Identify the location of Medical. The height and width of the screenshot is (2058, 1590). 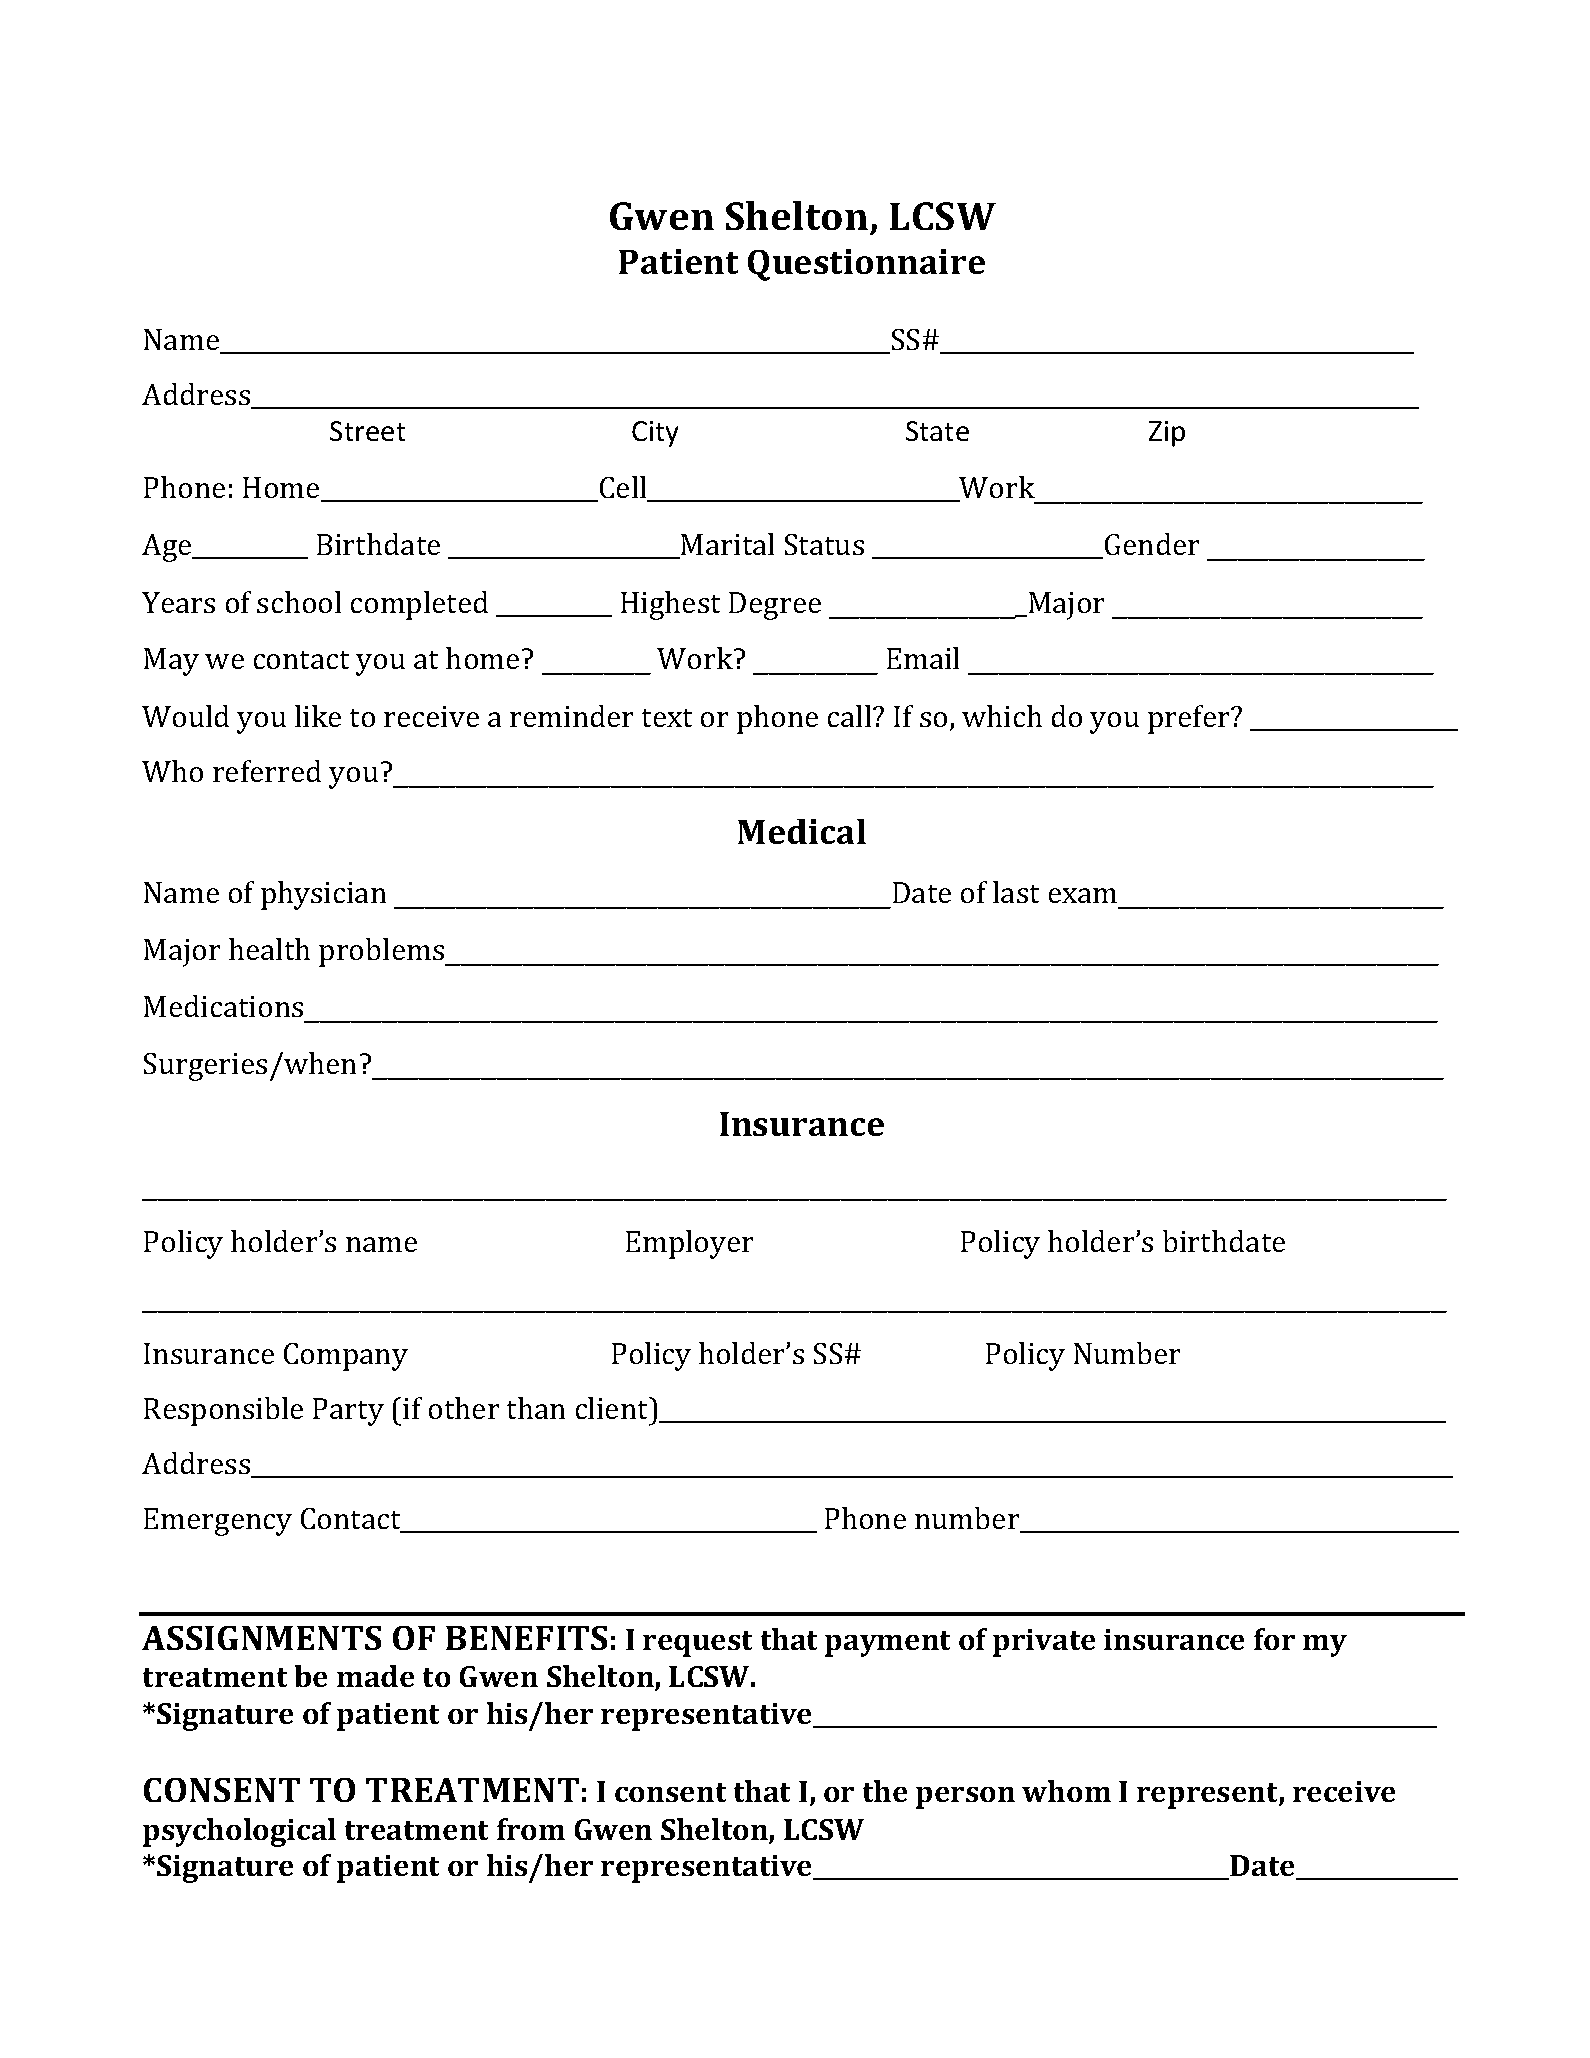
(802, 831).
